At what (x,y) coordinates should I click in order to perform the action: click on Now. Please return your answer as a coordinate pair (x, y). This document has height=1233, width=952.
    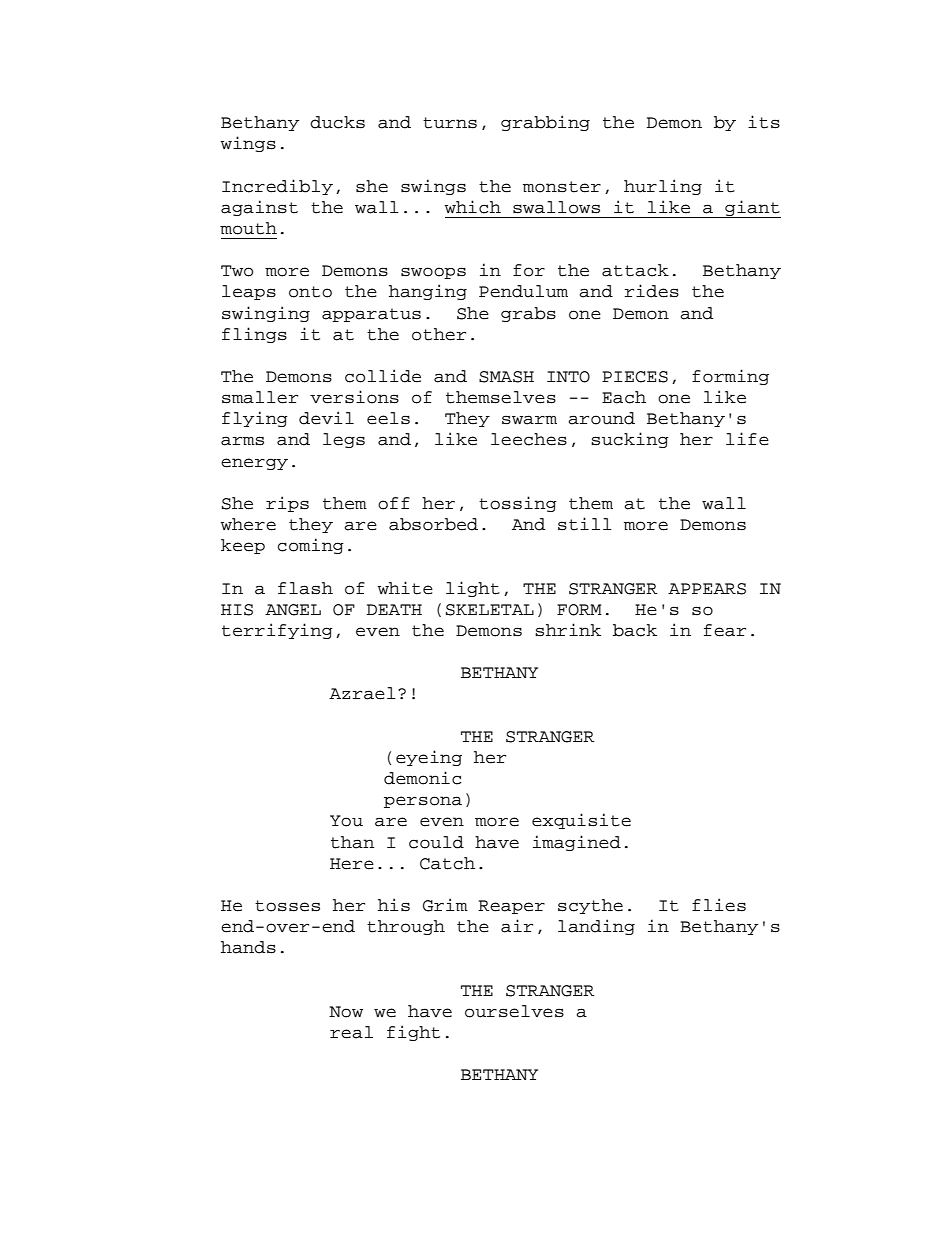
    Looking at the image, I should click on (346, 1012).
